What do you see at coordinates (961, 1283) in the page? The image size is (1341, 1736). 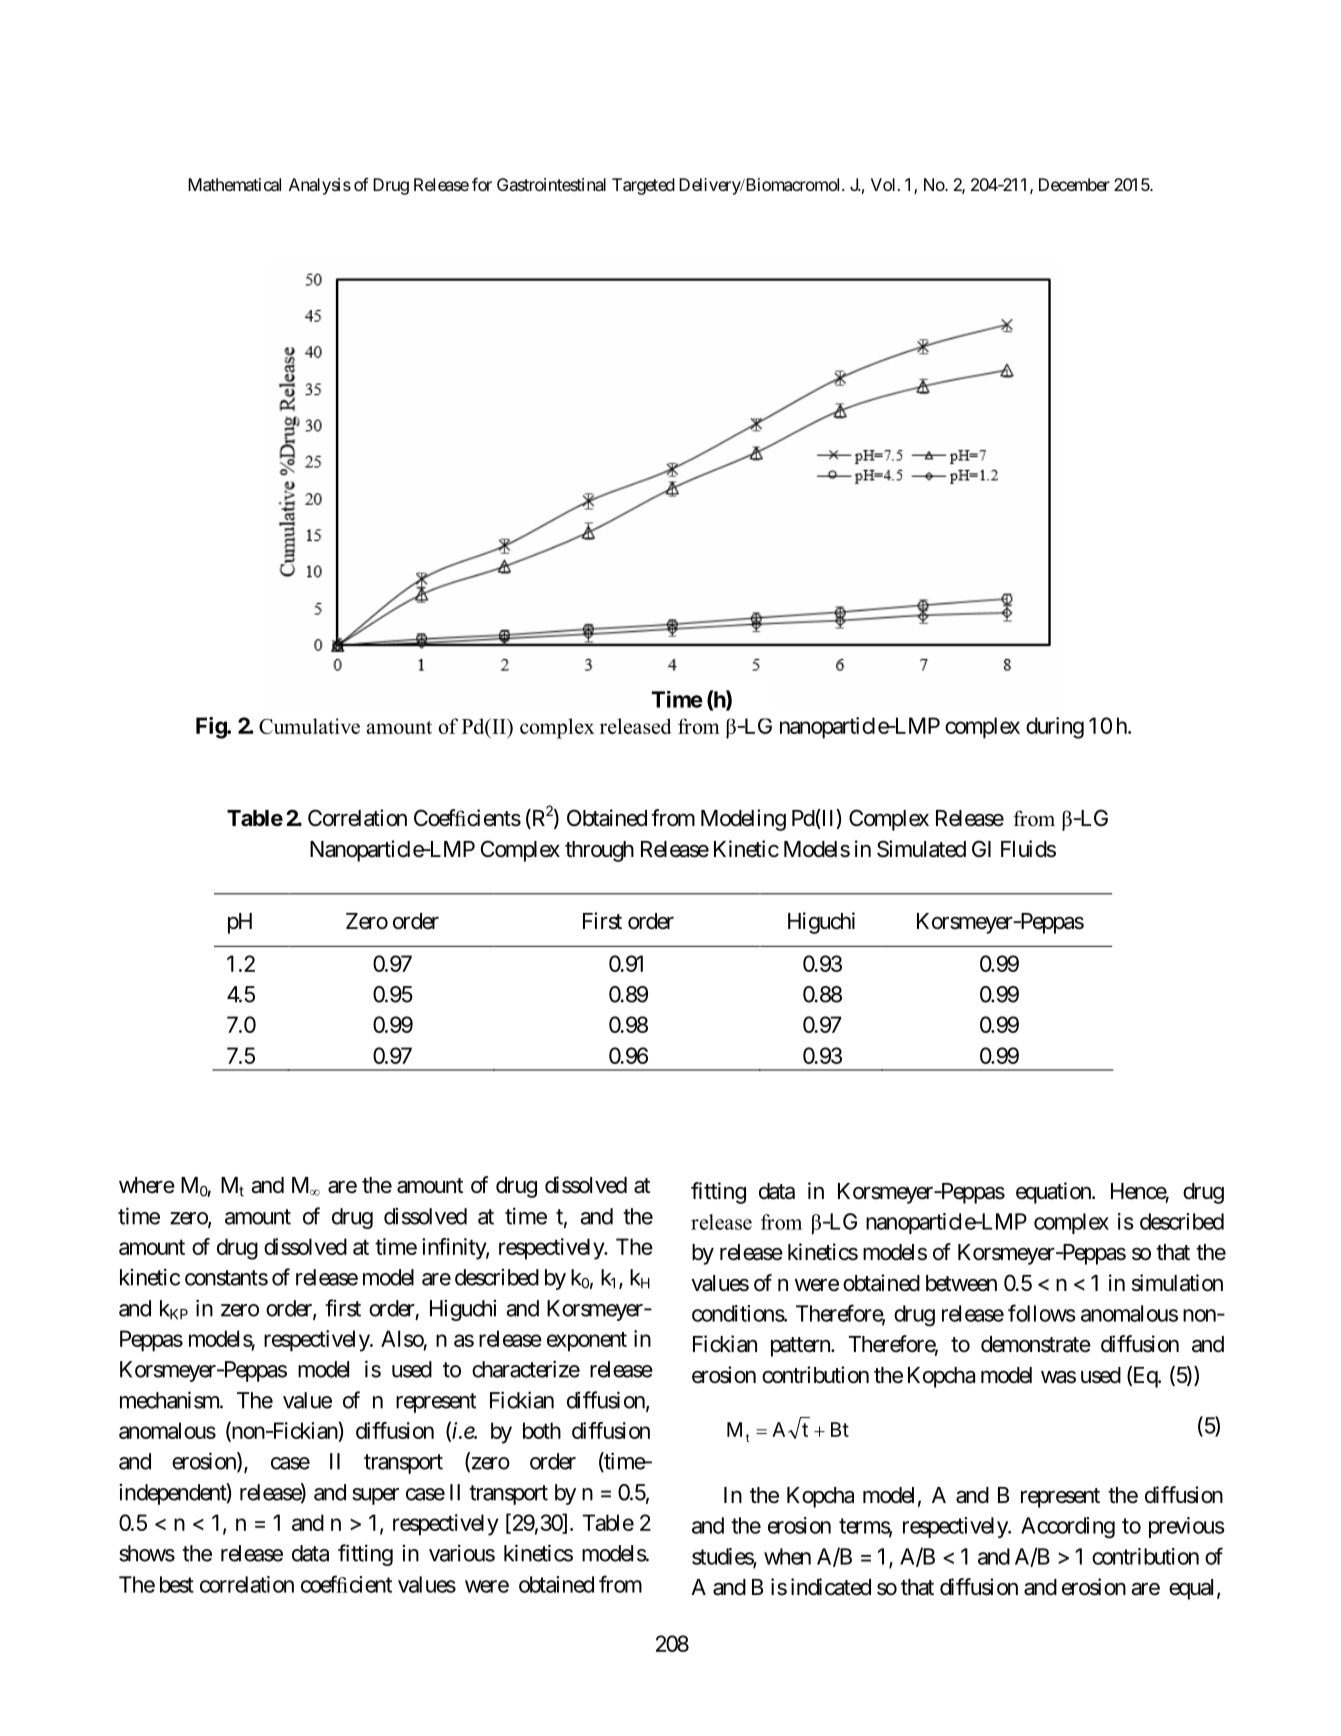 I see `between` at bounding box center [961, 1283].
